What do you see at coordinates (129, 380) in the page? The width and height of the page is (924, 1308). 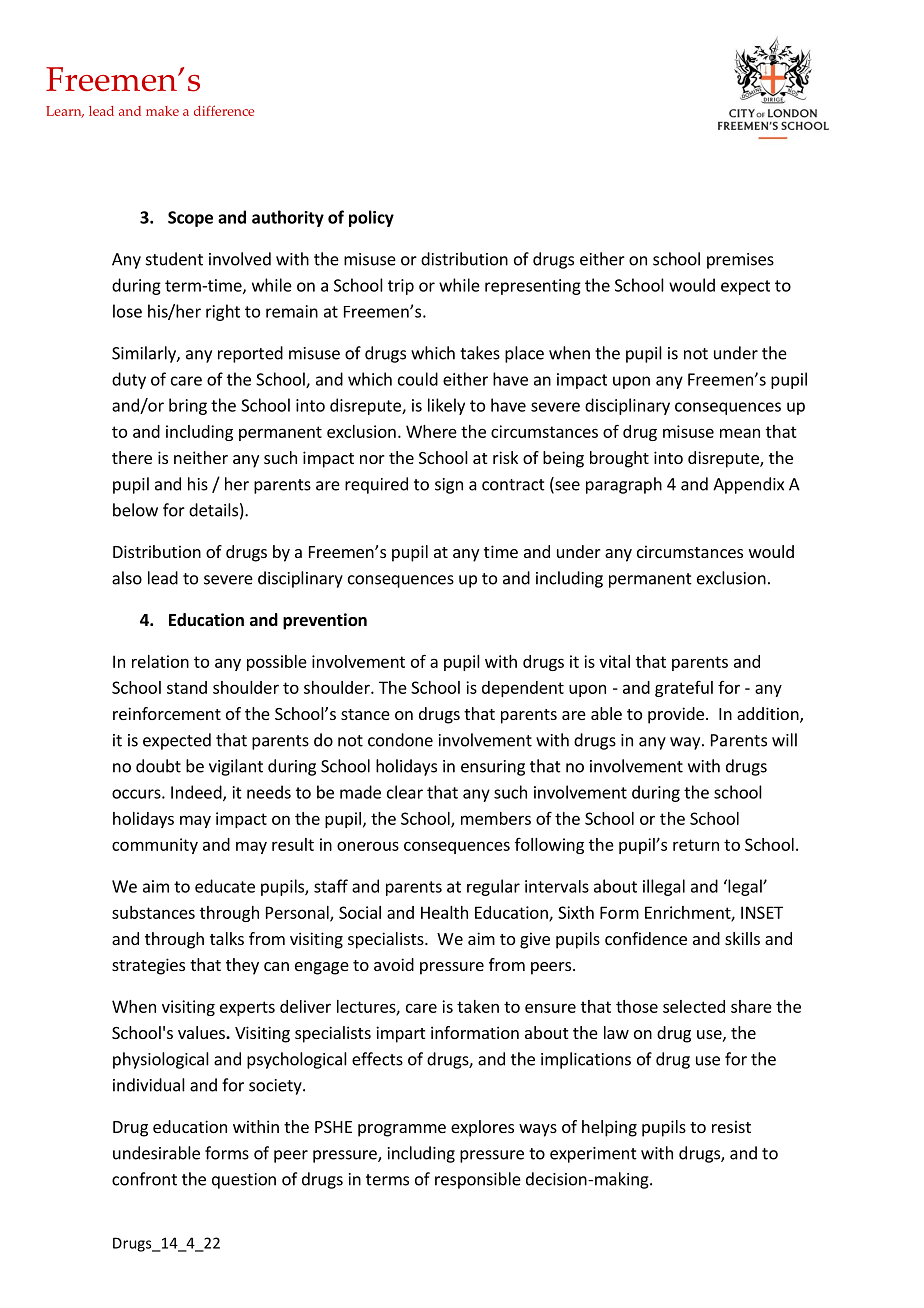 I see `duty` at bounding box center [129, 380].
